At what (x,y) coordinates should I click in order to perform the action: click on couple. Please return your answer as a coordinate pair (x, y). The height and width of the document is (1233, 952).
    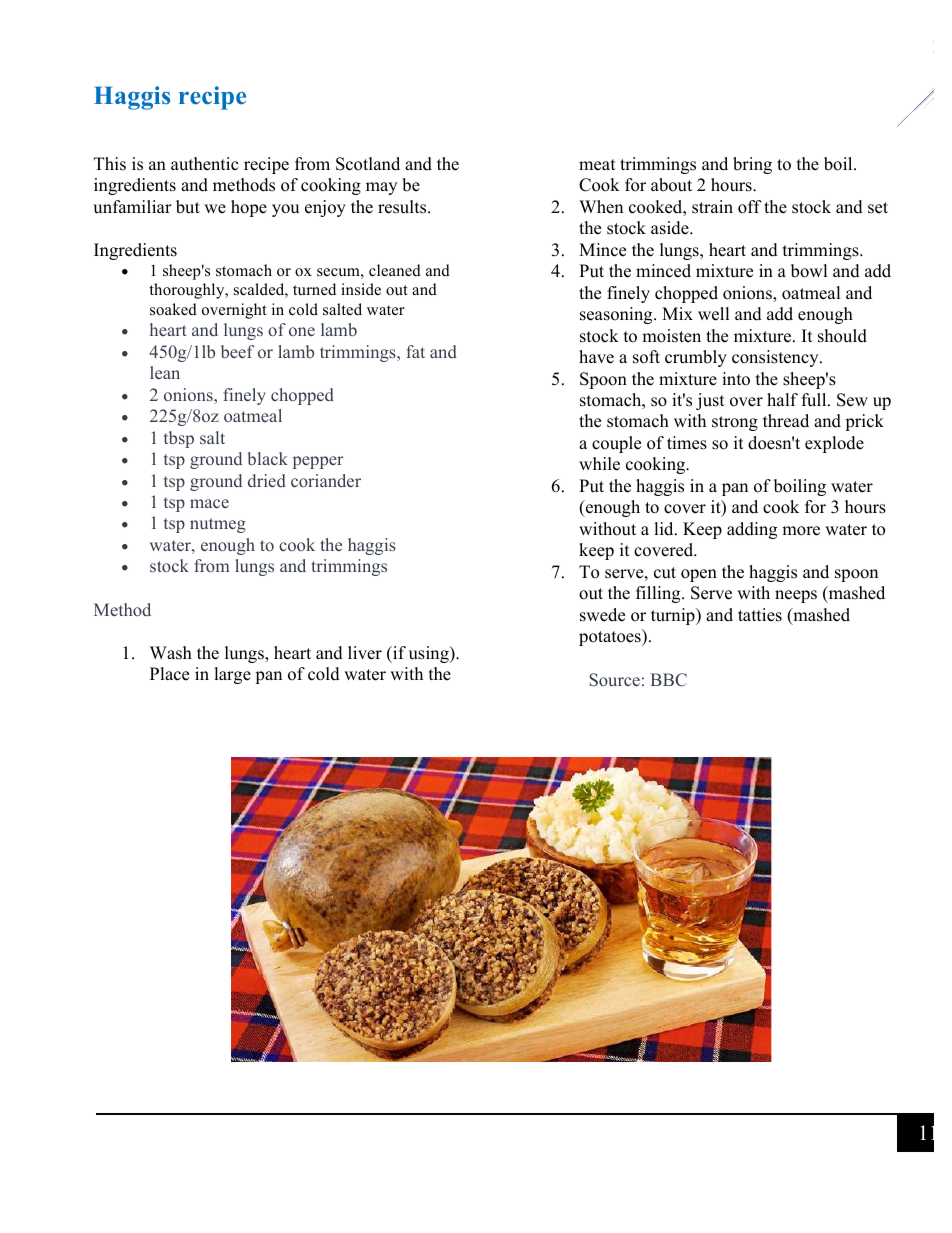
    Looking at the image, I should click on (616, 444).
